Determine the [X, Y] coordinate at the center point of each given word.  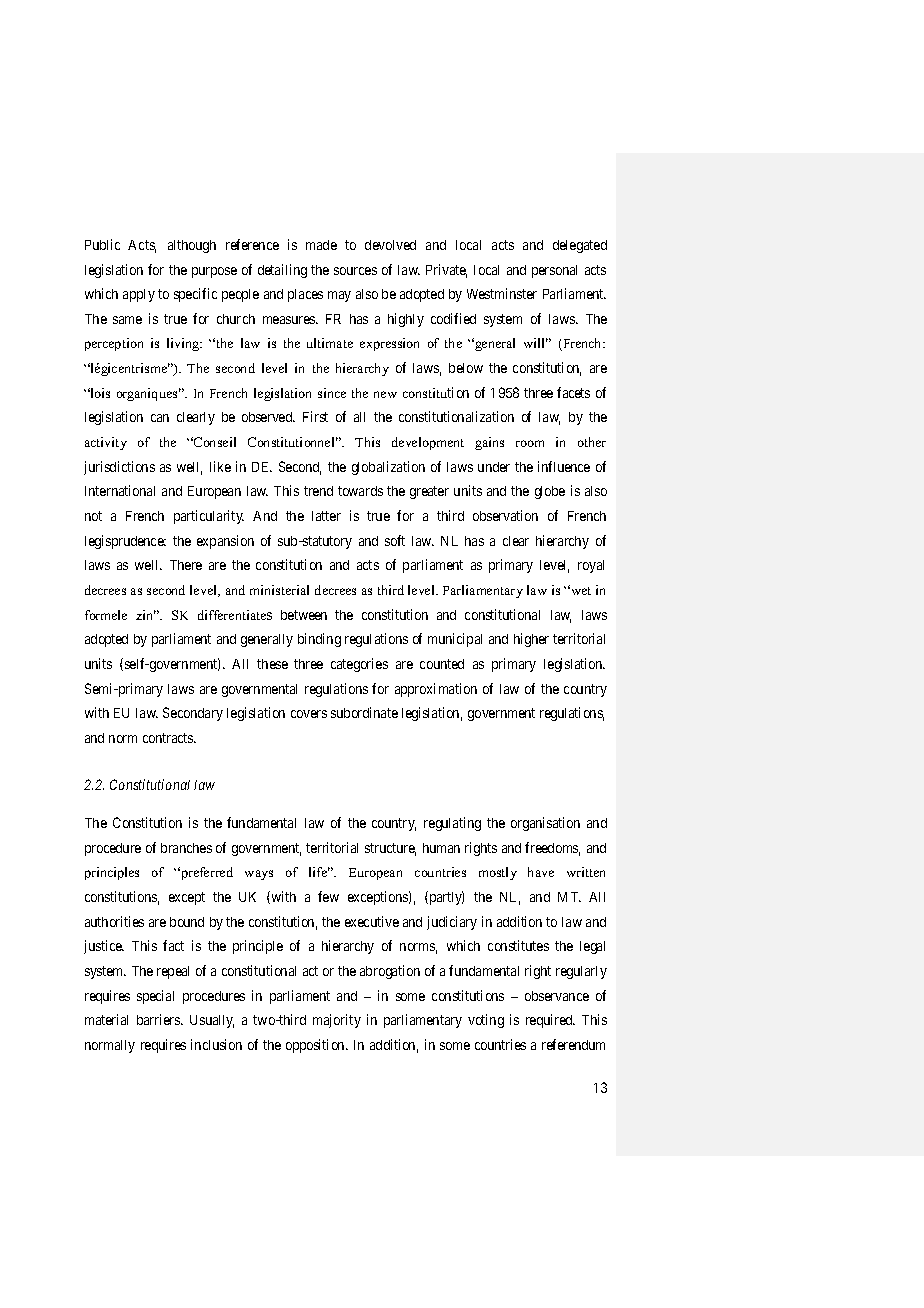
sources [355, 271]
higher [531, 640]
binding [319, 640]
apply [139, 295]
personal [554, 271]
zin [146, 615]
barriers [159, 1019]
